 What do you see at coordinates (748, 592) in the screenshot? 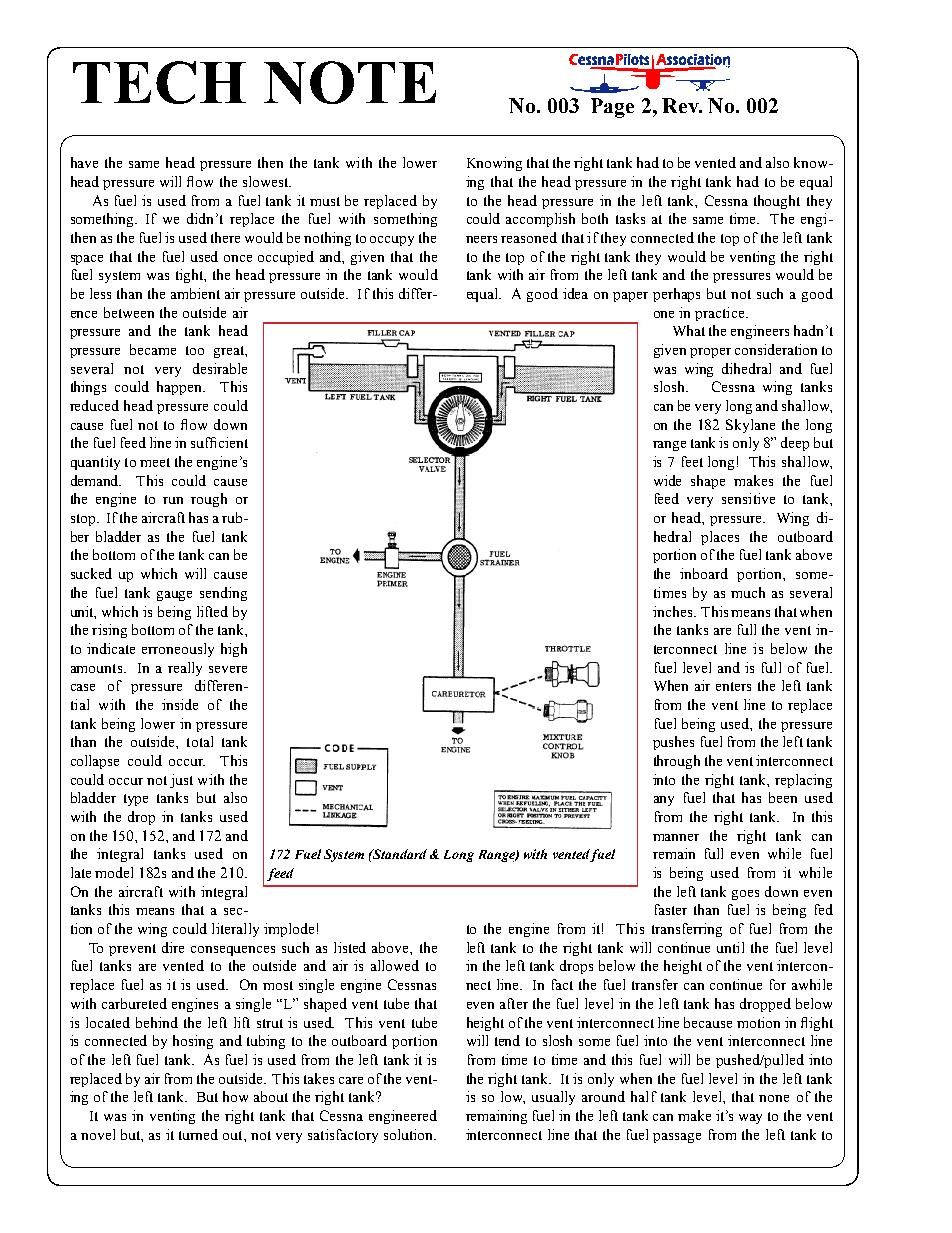
I see `much` at bounding box center [748, 592].
